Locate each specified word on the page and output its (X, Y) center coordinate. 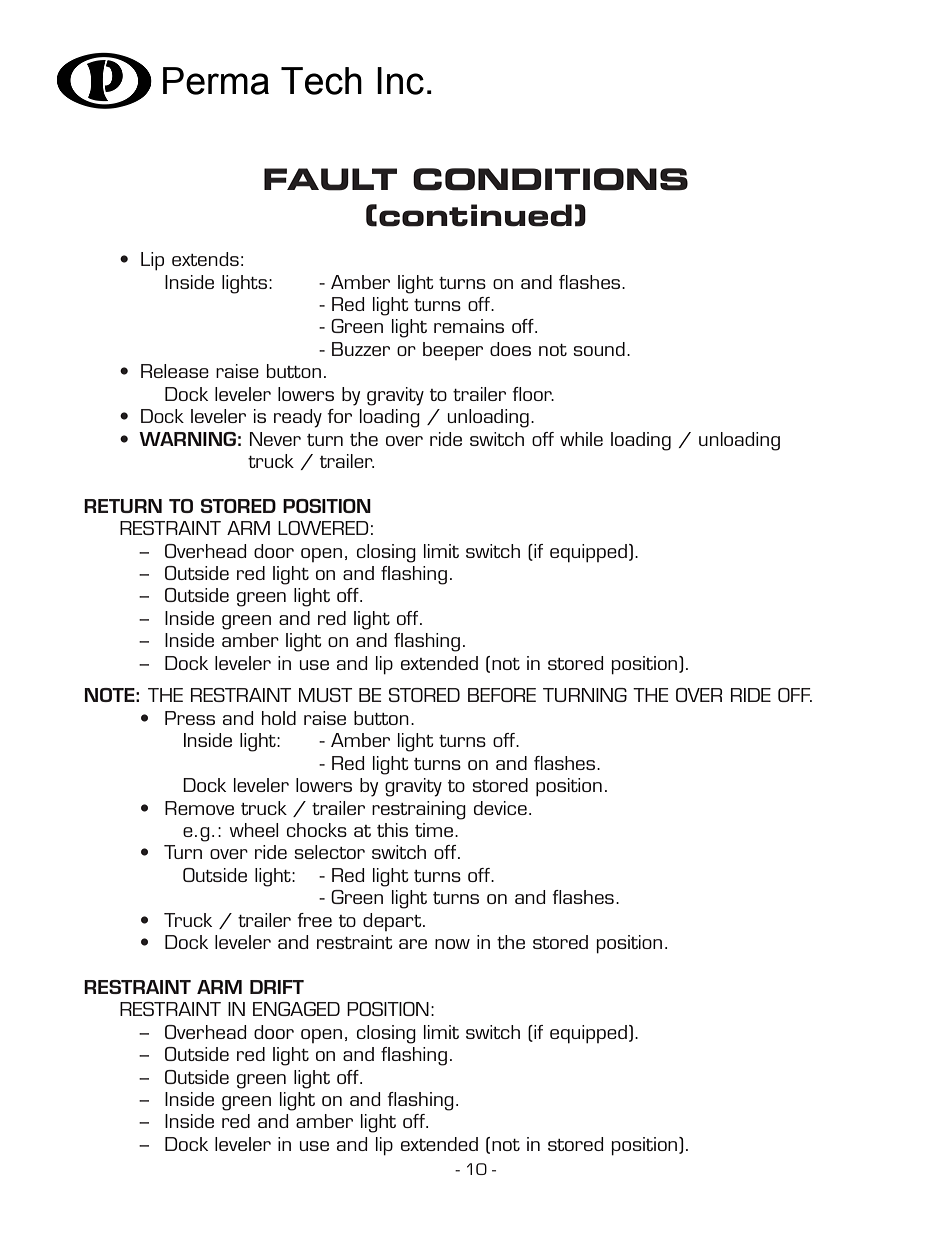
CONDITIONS (550, 179)
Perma (216, 81)
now (452, 944)
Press (190, 718)
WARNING (187, 439)
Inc (400, 81)
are (413, 944)
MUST (325, 695)
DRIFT (277, 987)
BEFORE (502, 695)
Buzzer (361, 349)
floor (533, 394)
